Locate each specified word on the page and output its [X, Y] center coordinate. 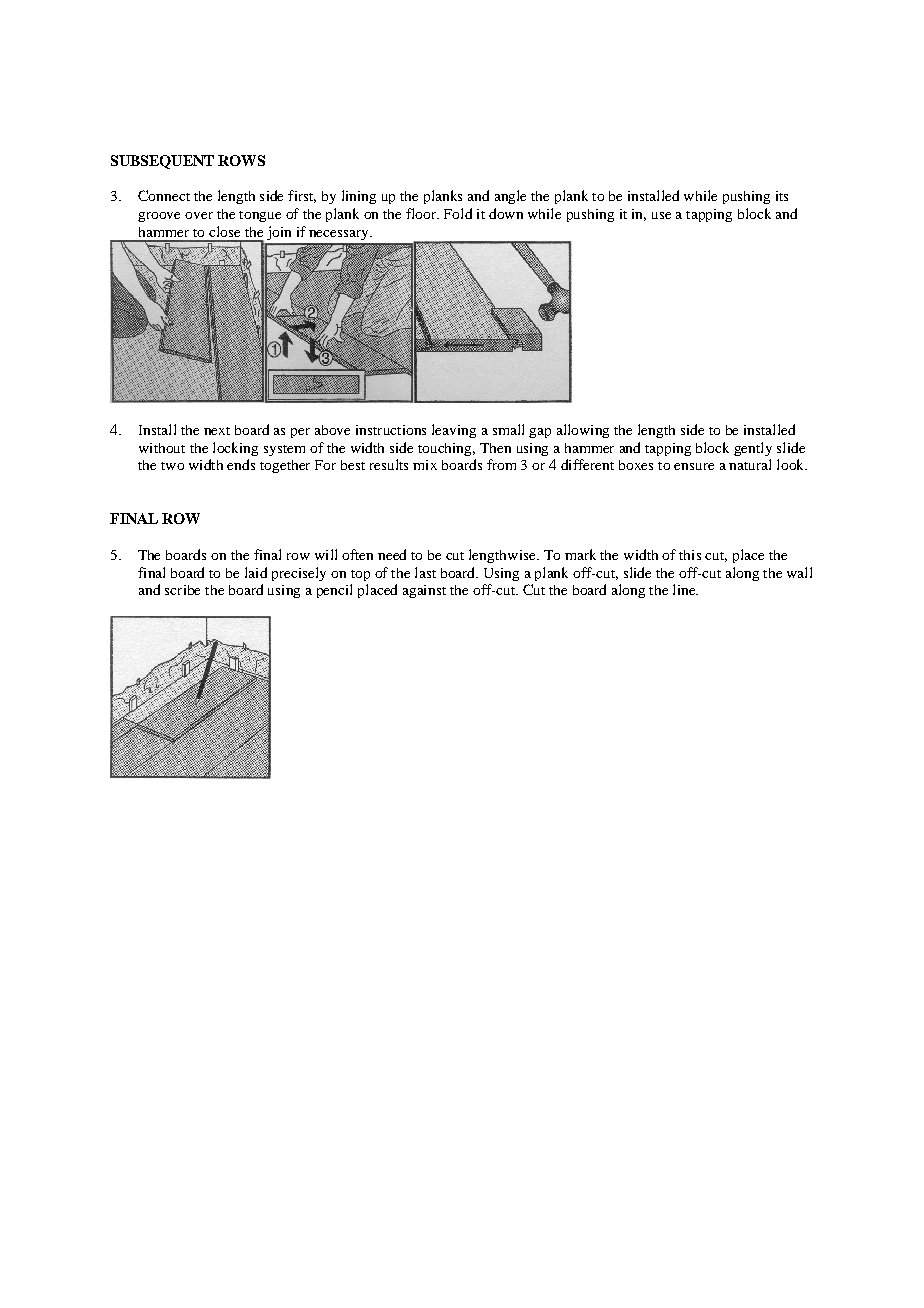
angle [510, 197]
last [425, 572]
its [782, 196]
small [508, 429]
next [217, 431]
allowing [583, 431]
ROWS [241, 160]
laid [256, 572]
